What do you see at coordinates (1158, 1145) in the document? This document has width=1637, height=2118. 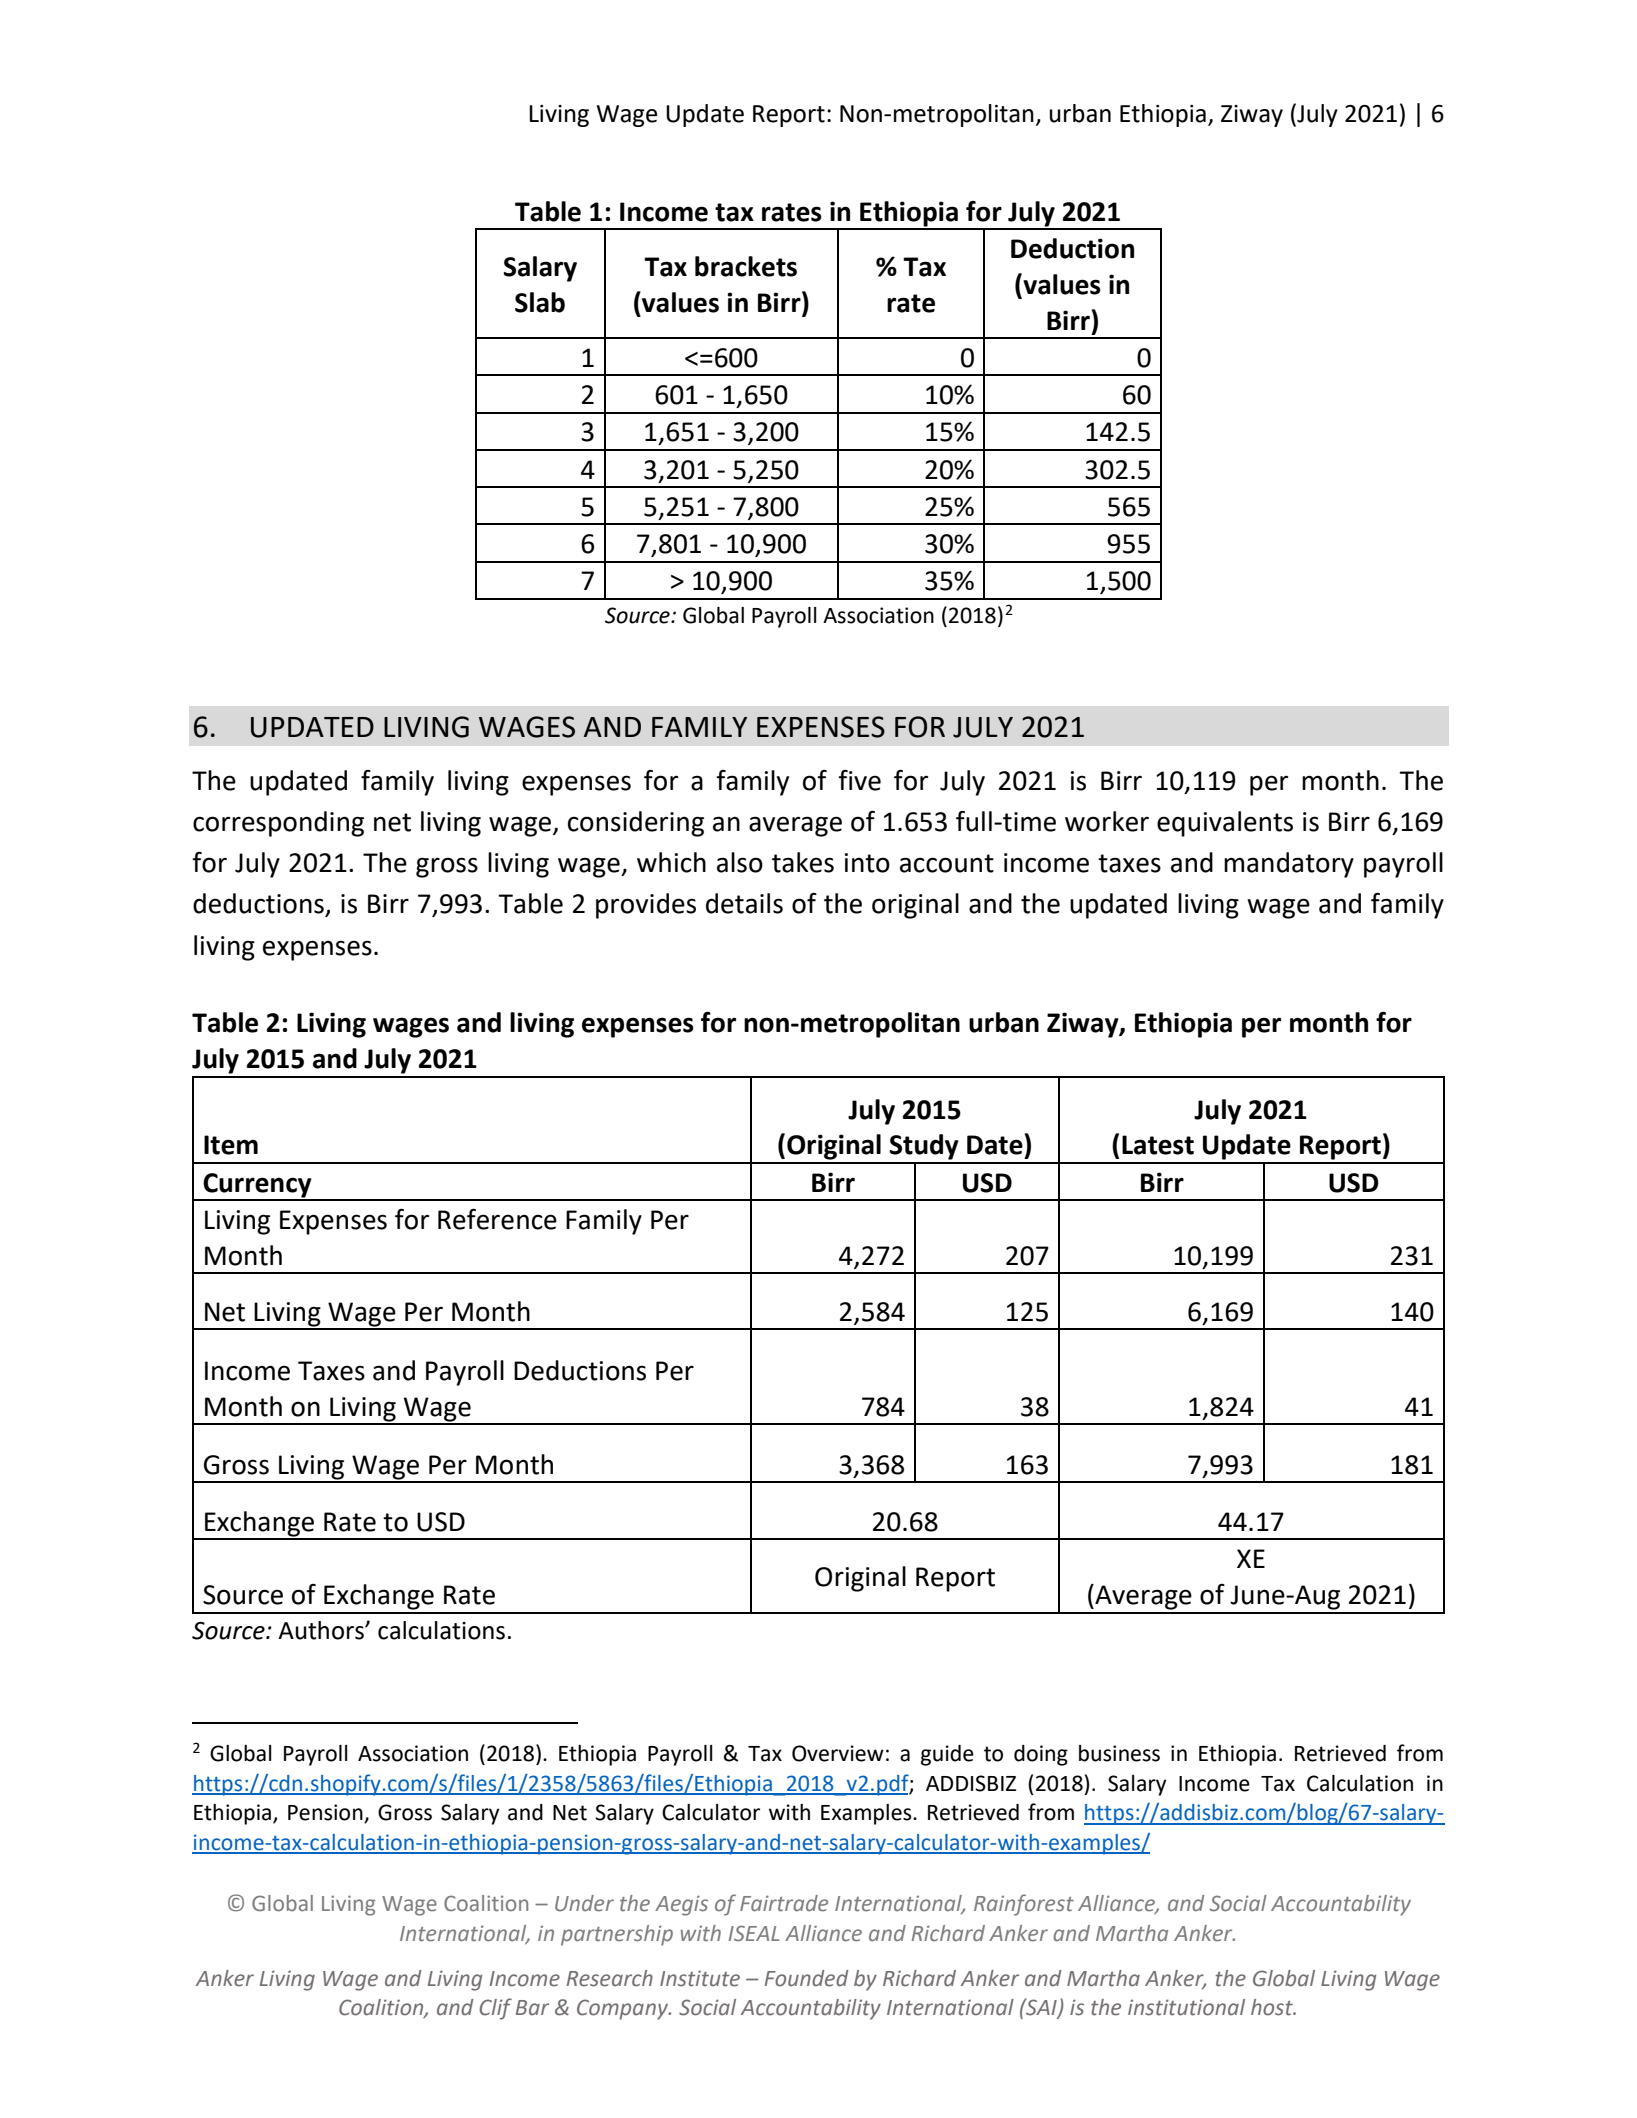 I see `Latest` at bounding box center [1158, 1145].
